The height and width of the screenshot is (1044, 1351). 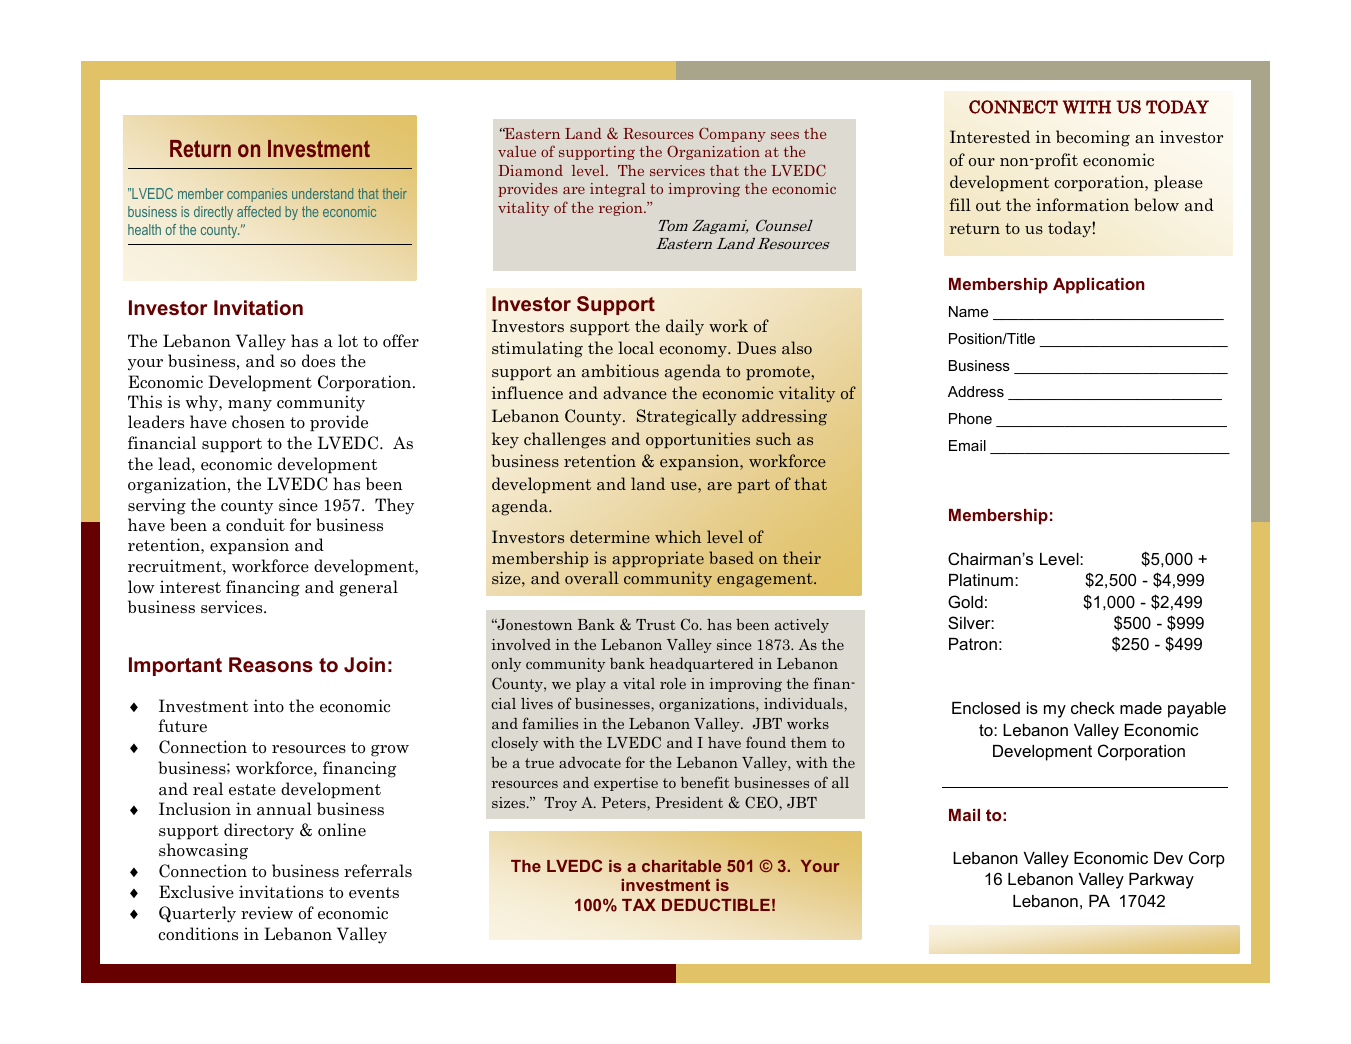 What do you see at coordinates (1093, 138) in the screenshot?
I see `becoming` at bounding box center [1093, 138].
